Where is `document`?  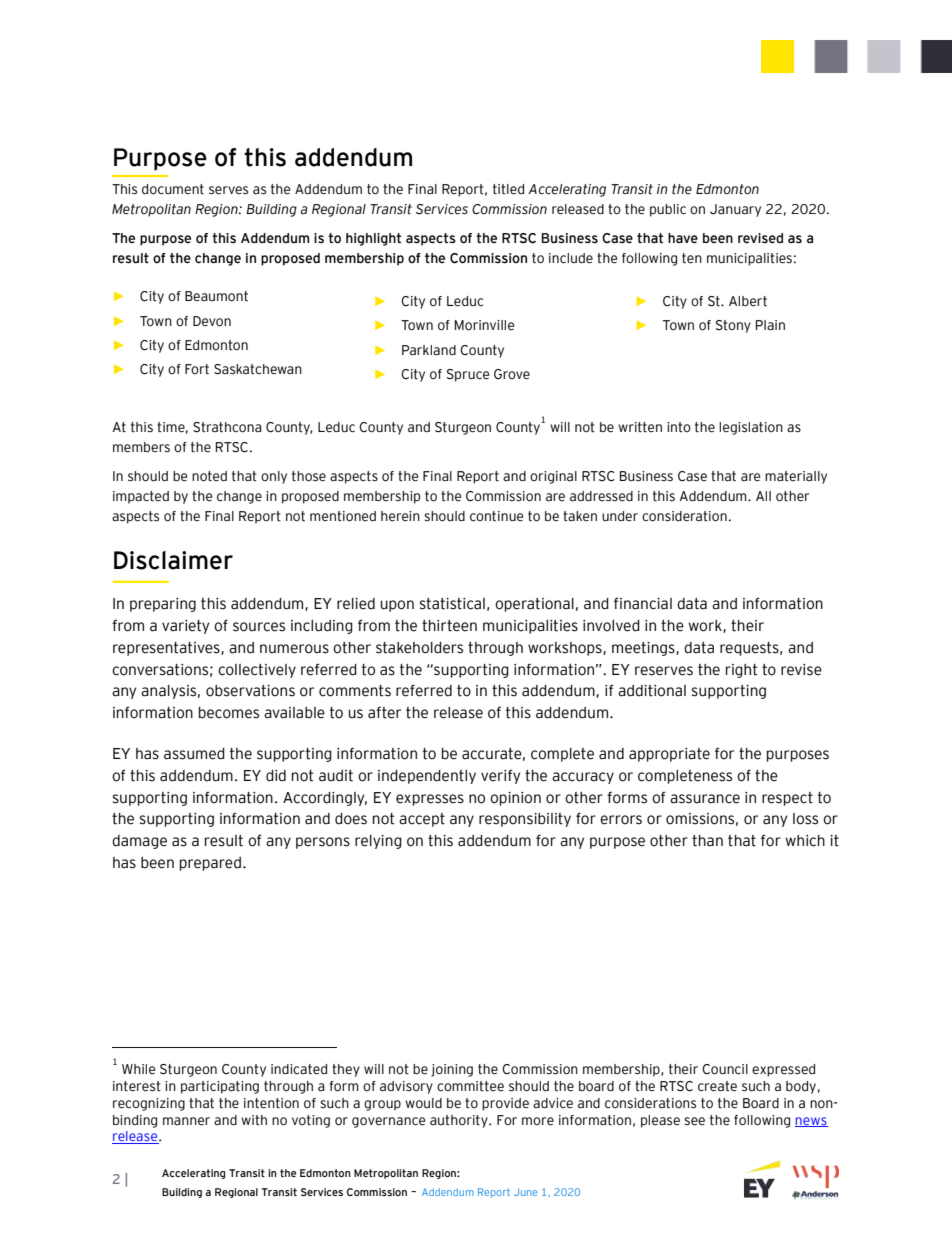
document is located at coordinates (173, 189).
